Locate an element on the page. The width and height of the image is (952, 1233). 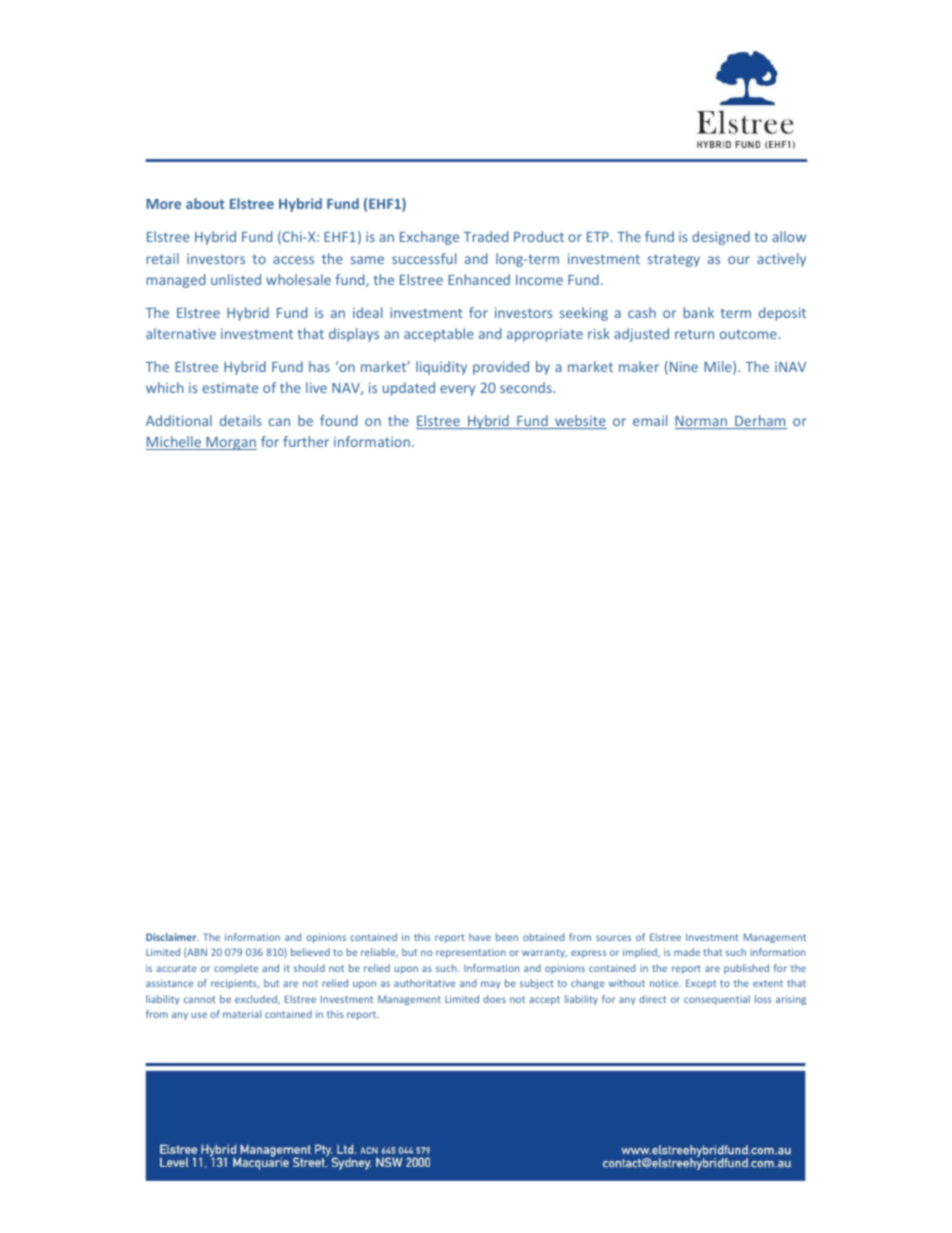
have is located at coordinates (480, 937).
